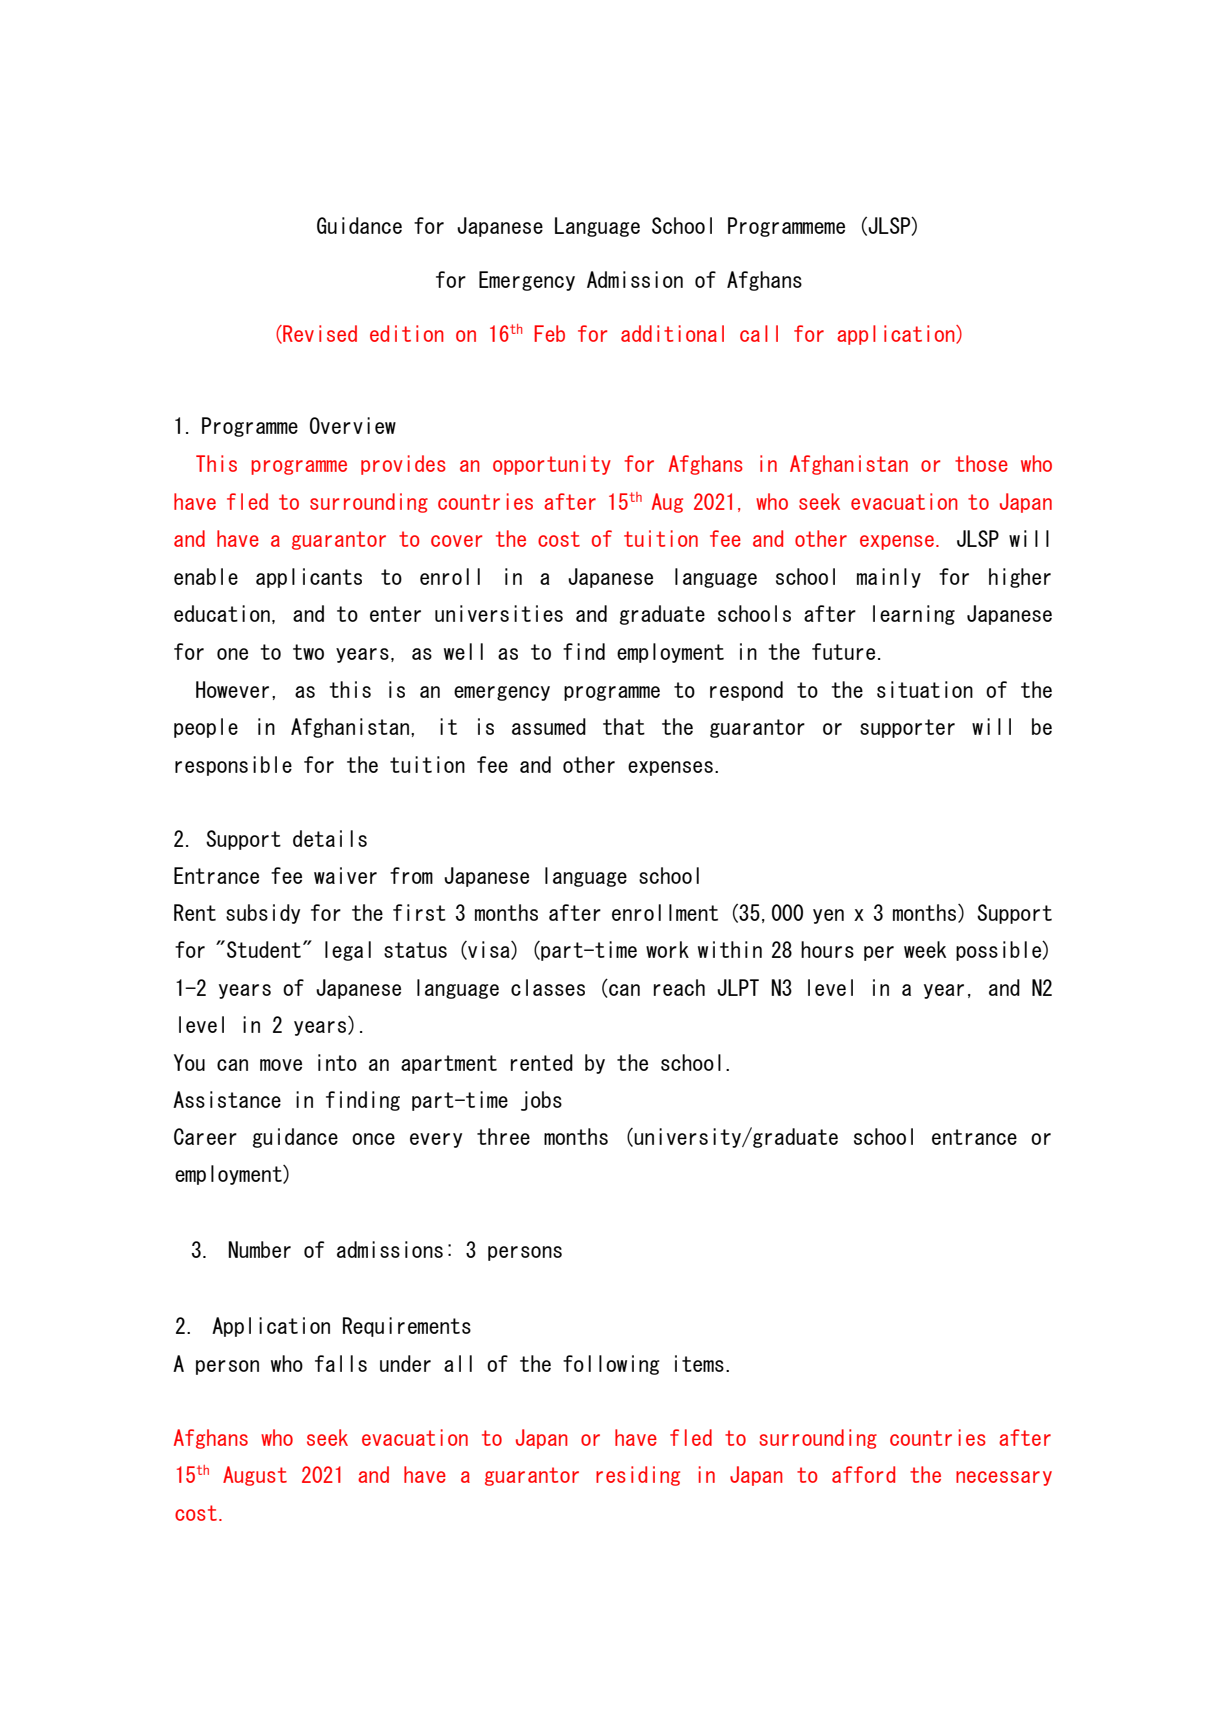  What do you see at coordinates (263, 914) in the screenshot?
I see `subsidy` at bounding box center [263, 914].
